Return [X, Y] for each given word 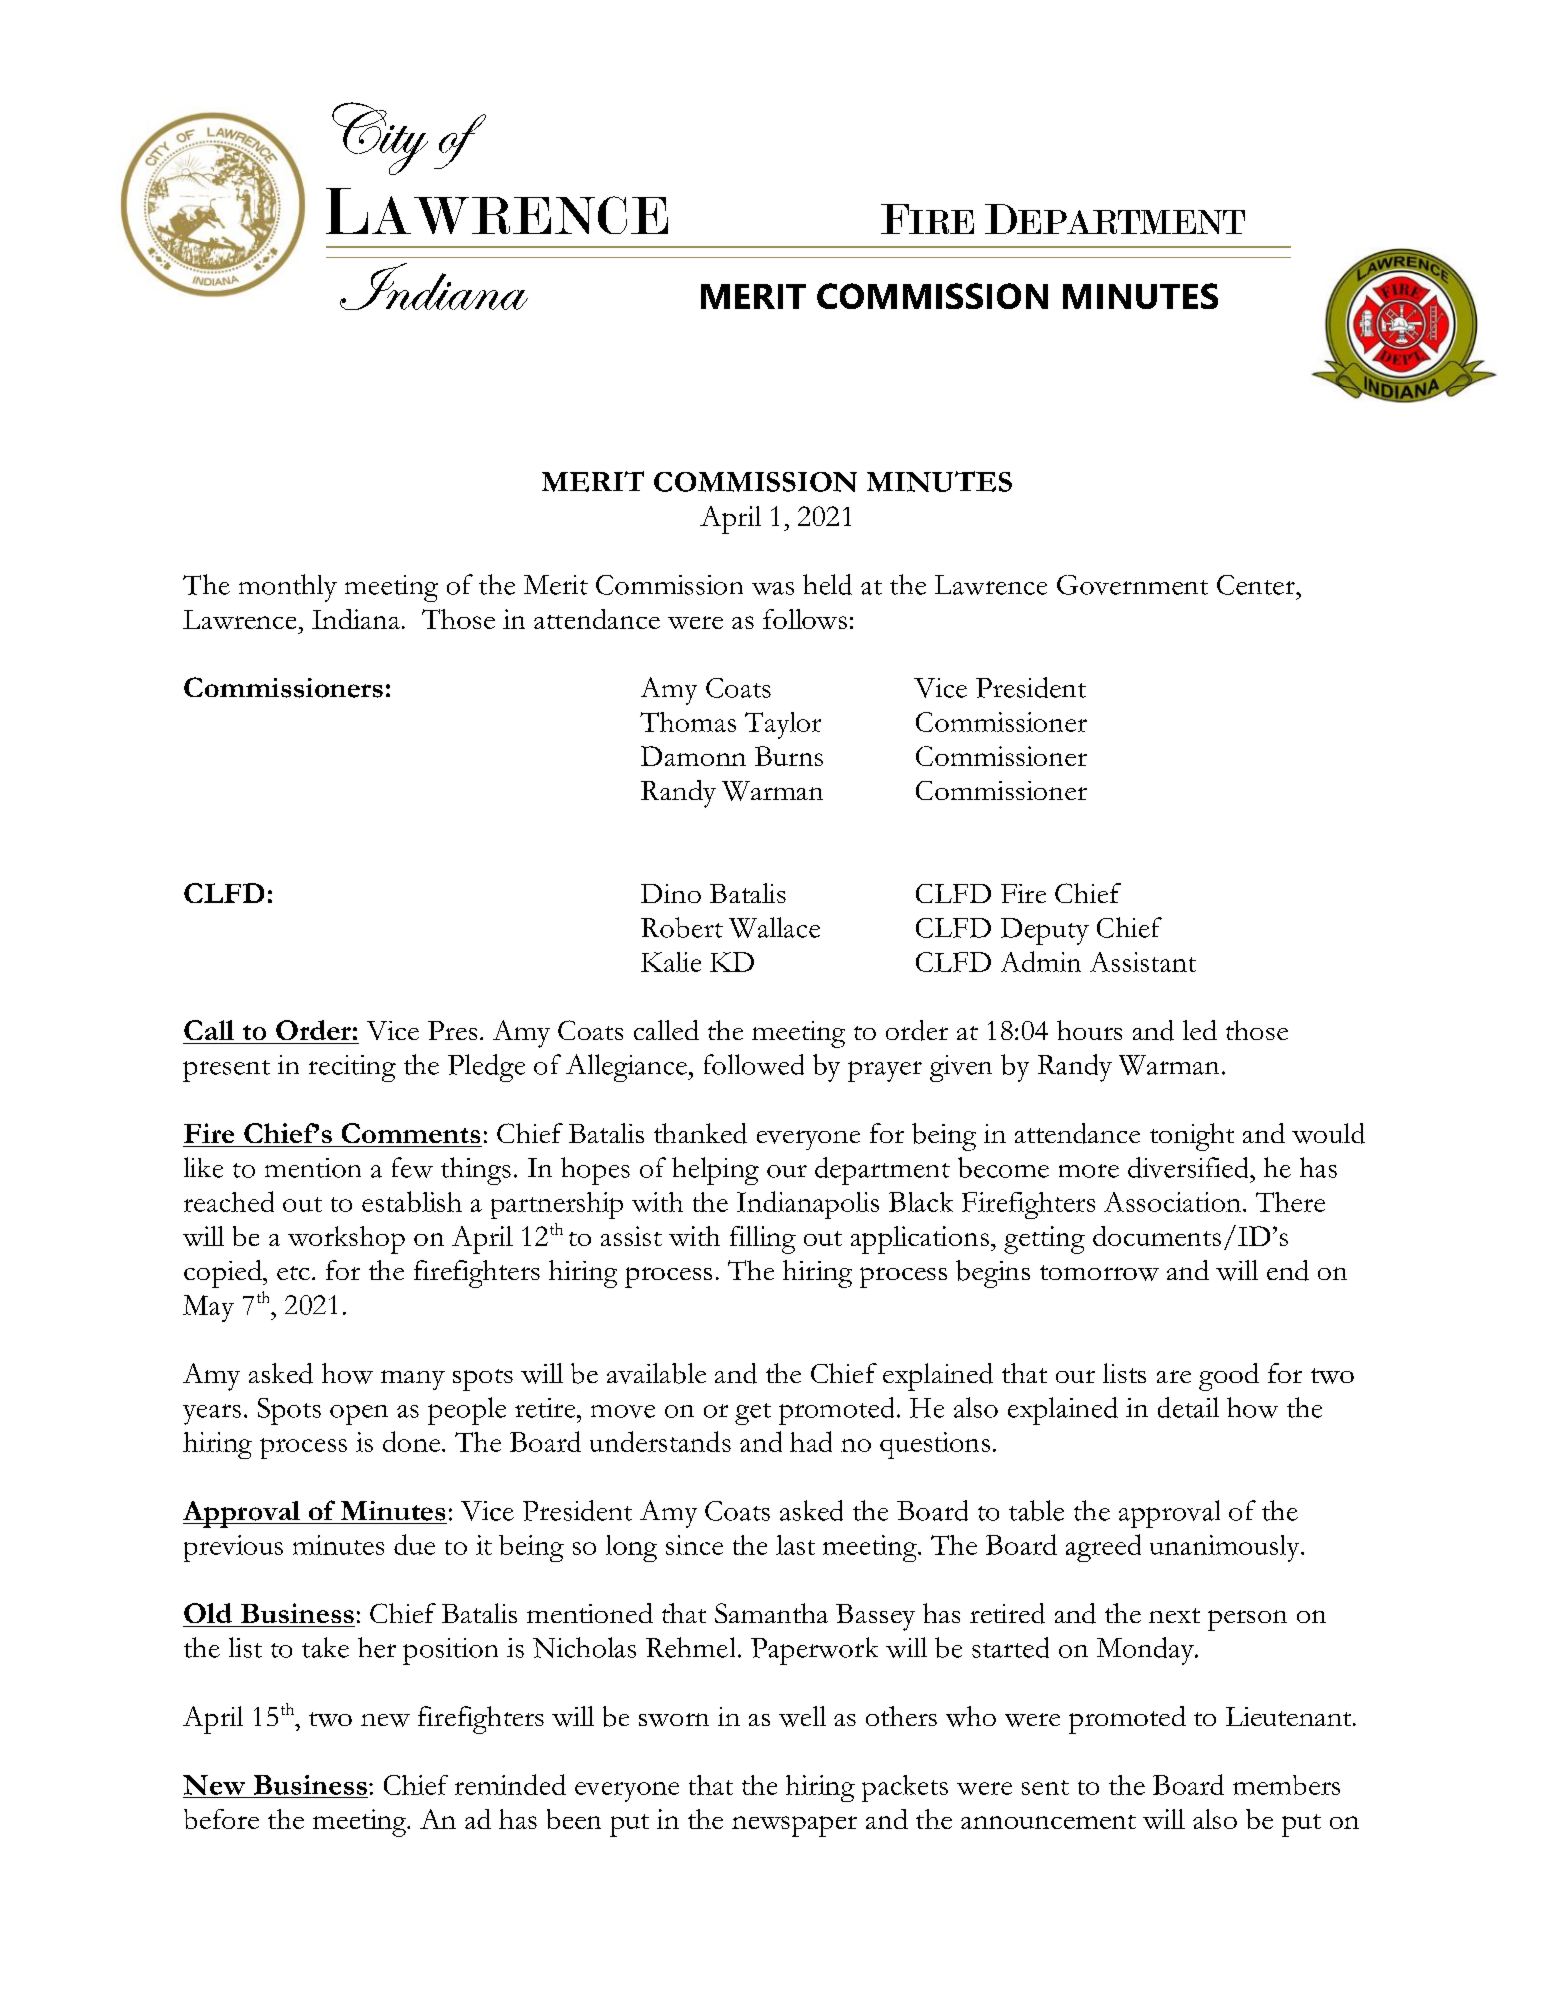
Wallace [774, 927]
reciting [352, 1068]
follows [805, 619]
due [414, 1544]
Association [1172, 1202]
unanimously [1226, 1548]
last [795, 1545]
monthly [288, 588]
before [221, 1819]
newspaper [794, 1826]
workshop [346, 1240]
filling [763, 1240]
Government [1132, 585]
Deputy [1045, 931]
